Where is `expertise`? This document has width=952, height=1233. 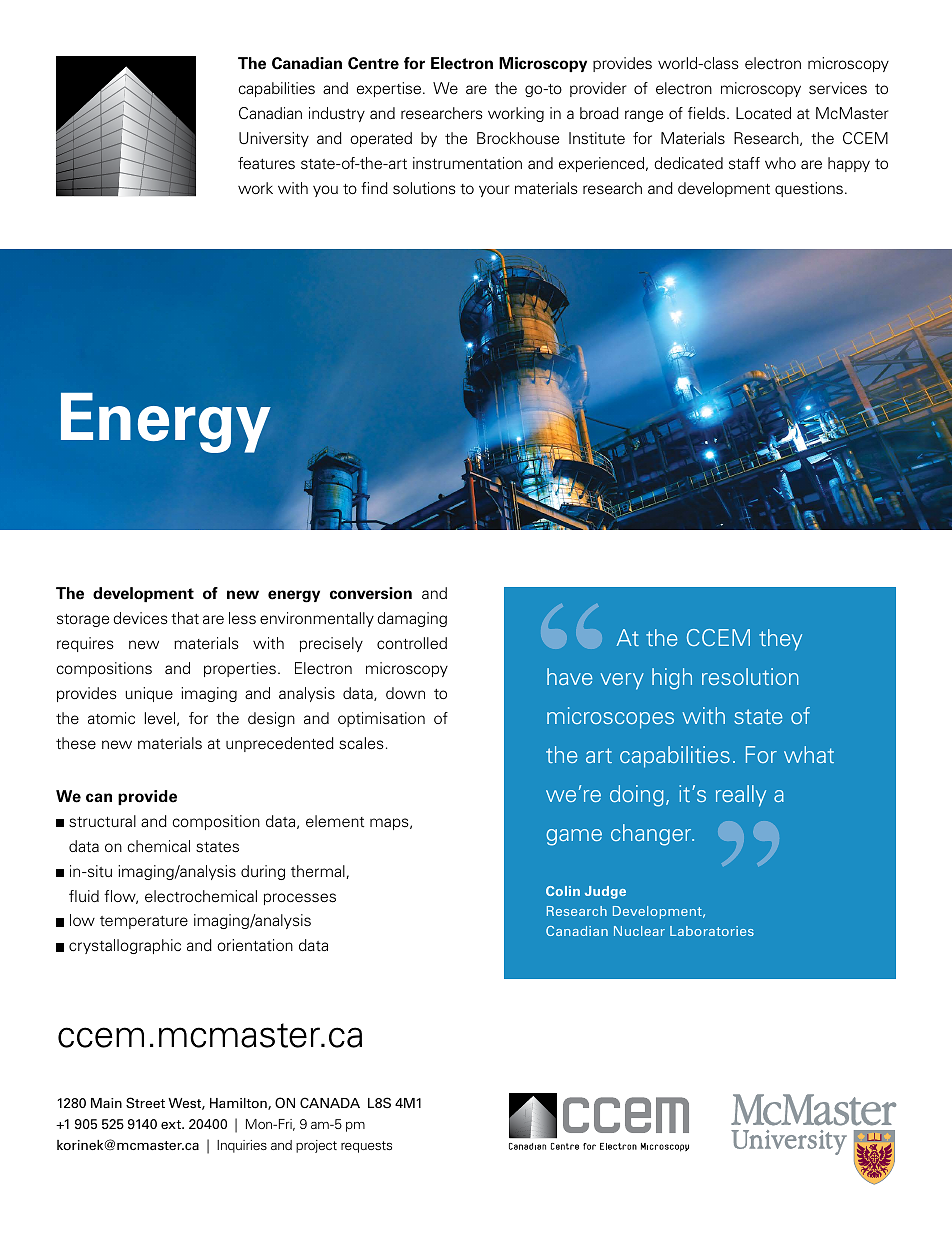
expertise is located at coordinates (390, 89).
